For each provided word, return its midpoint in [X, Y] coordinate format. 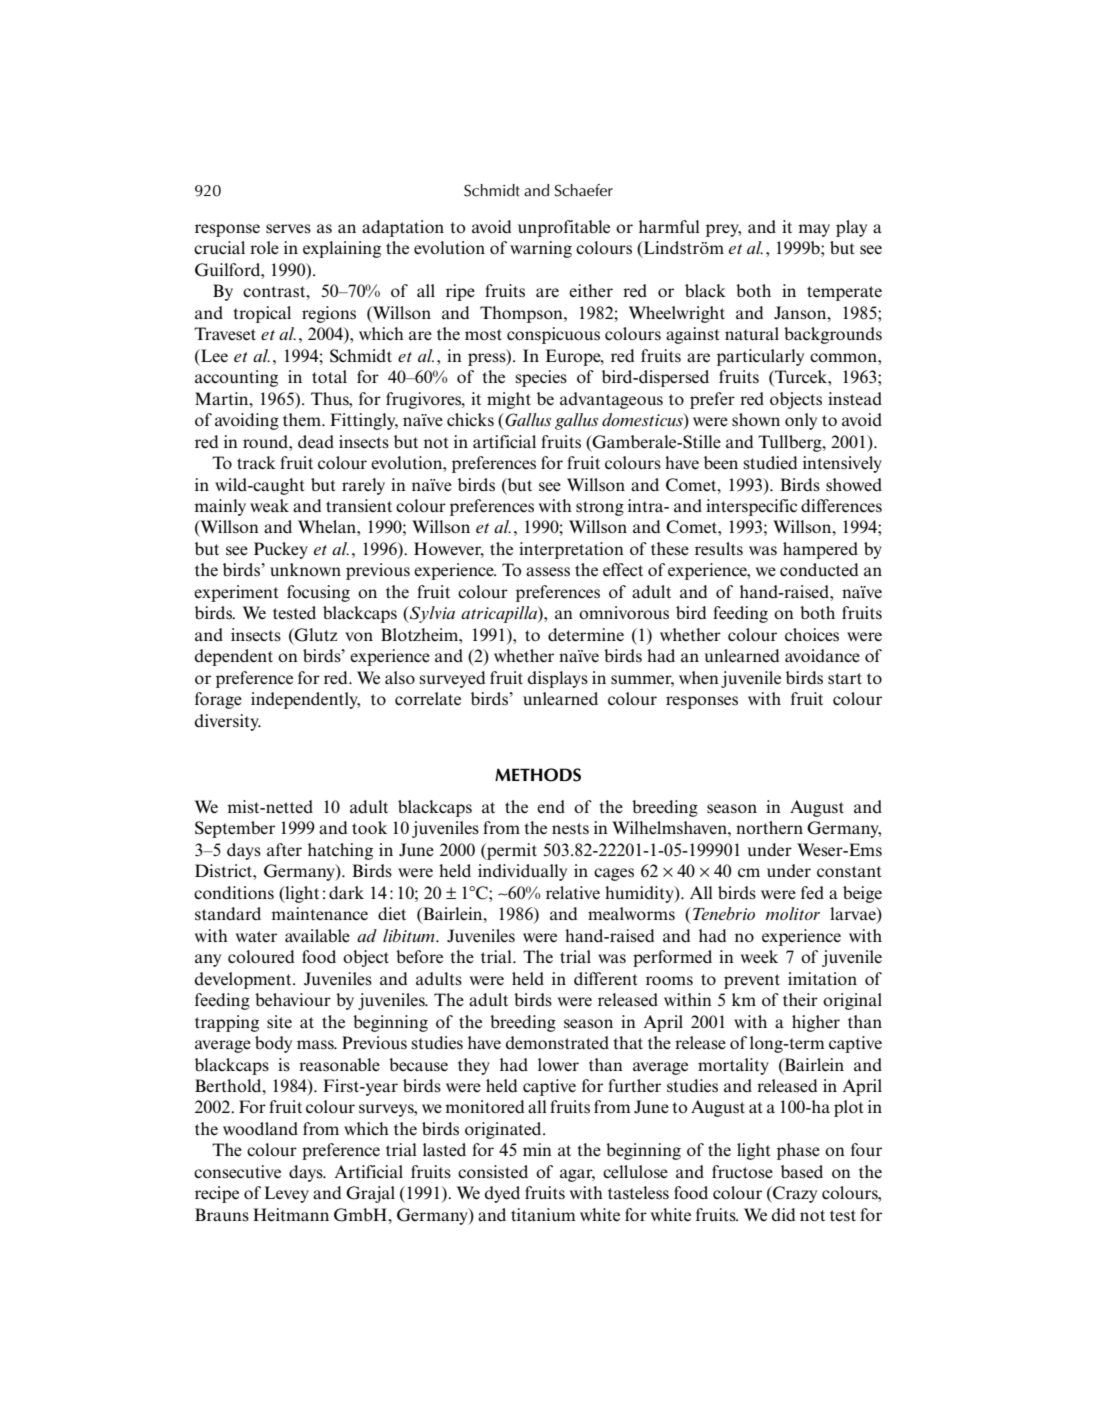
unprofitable [564, 228]
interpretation [571, 550]
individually [522, 872]
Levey [286, 1194]
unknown [305, 569]
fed [812, 893]
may [814, 230]
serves [288, 229]
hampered [820, 550]
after [284, 850]
